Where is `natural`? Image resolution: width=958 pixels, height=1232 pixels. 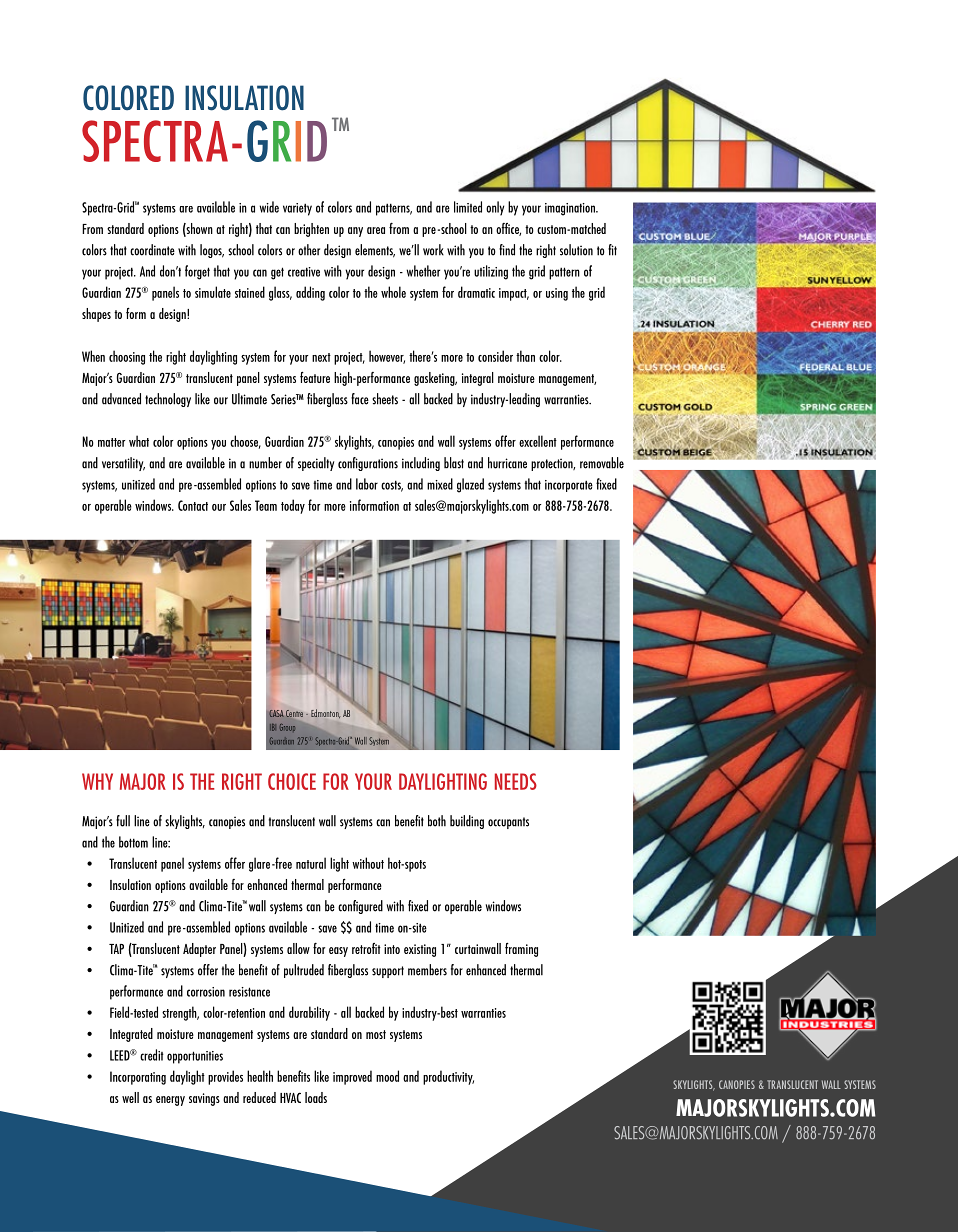
natural is located at coordinates (311, 863).
